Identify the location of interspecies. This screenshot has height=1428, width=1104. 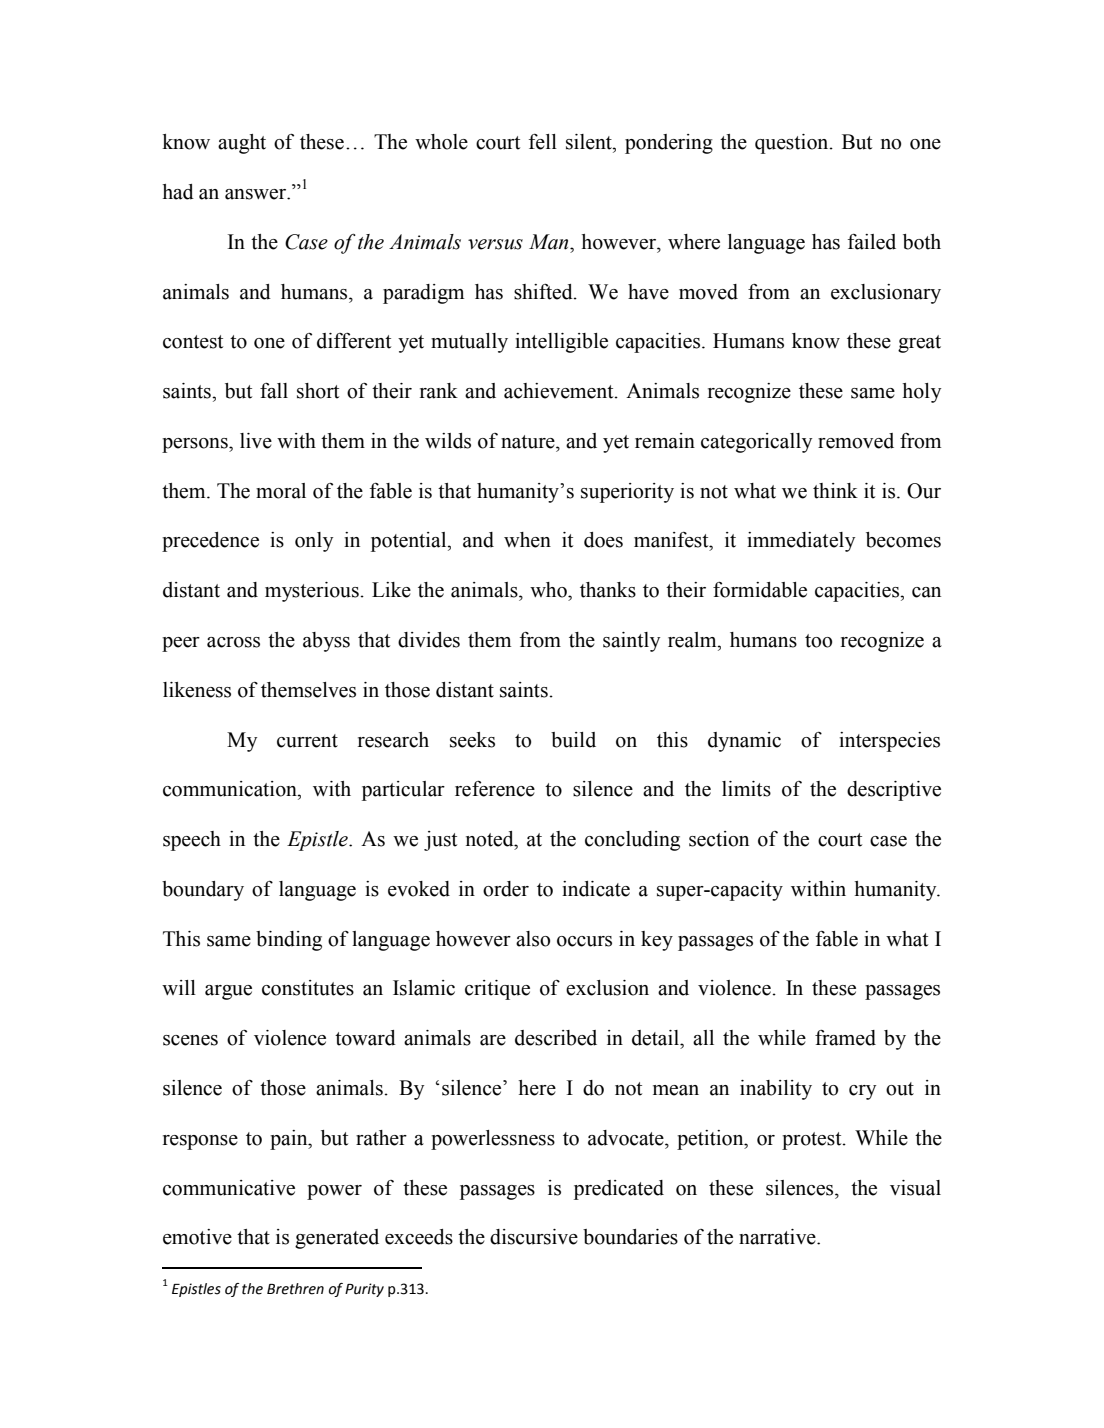
(889, 742).
